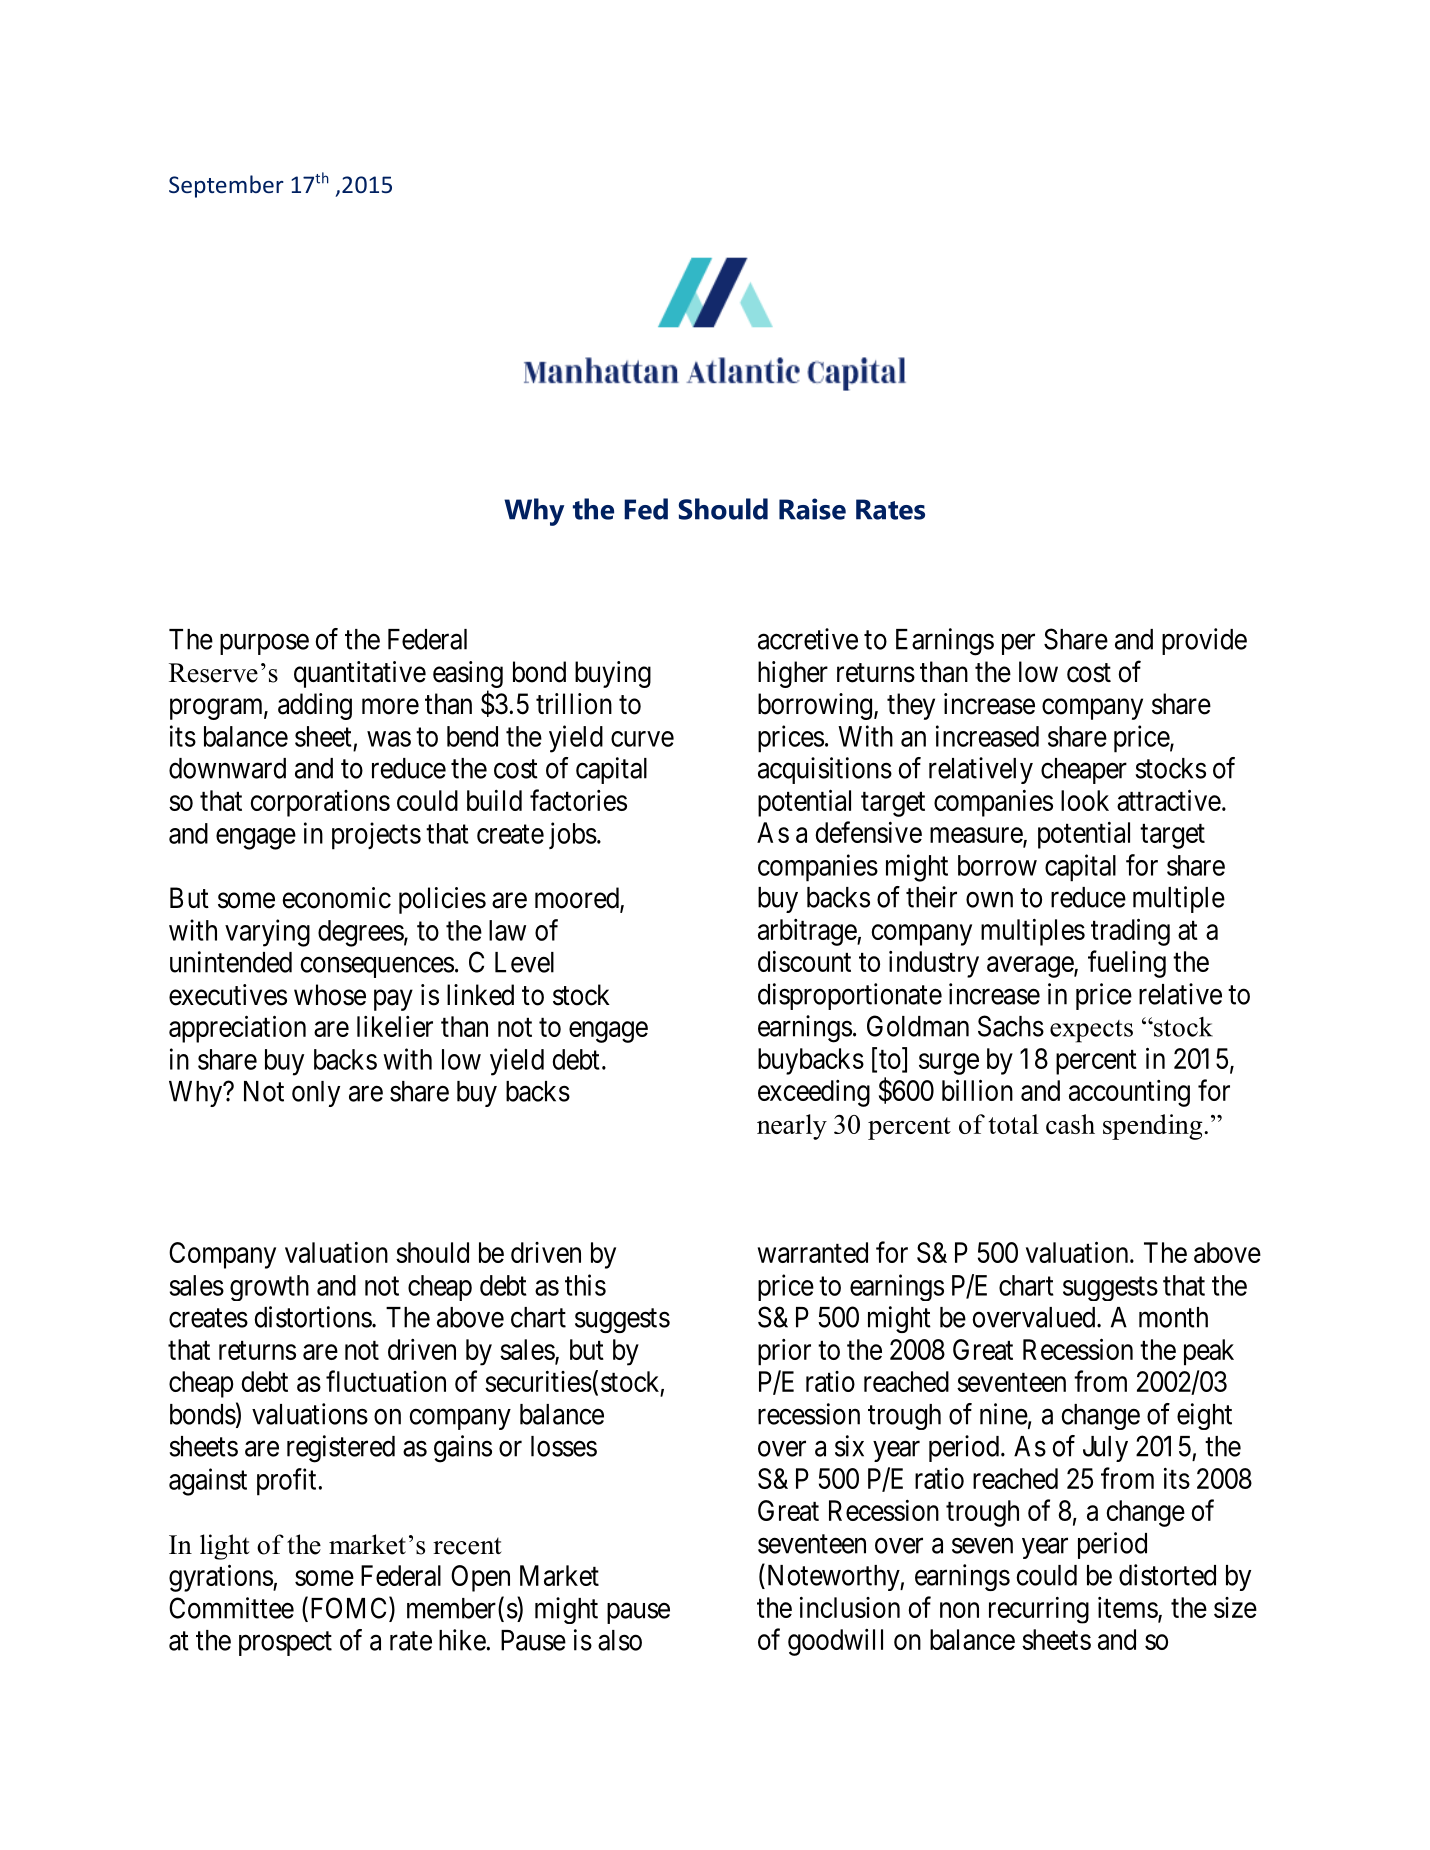  I want to click on spending, so click(1154, 1127).
